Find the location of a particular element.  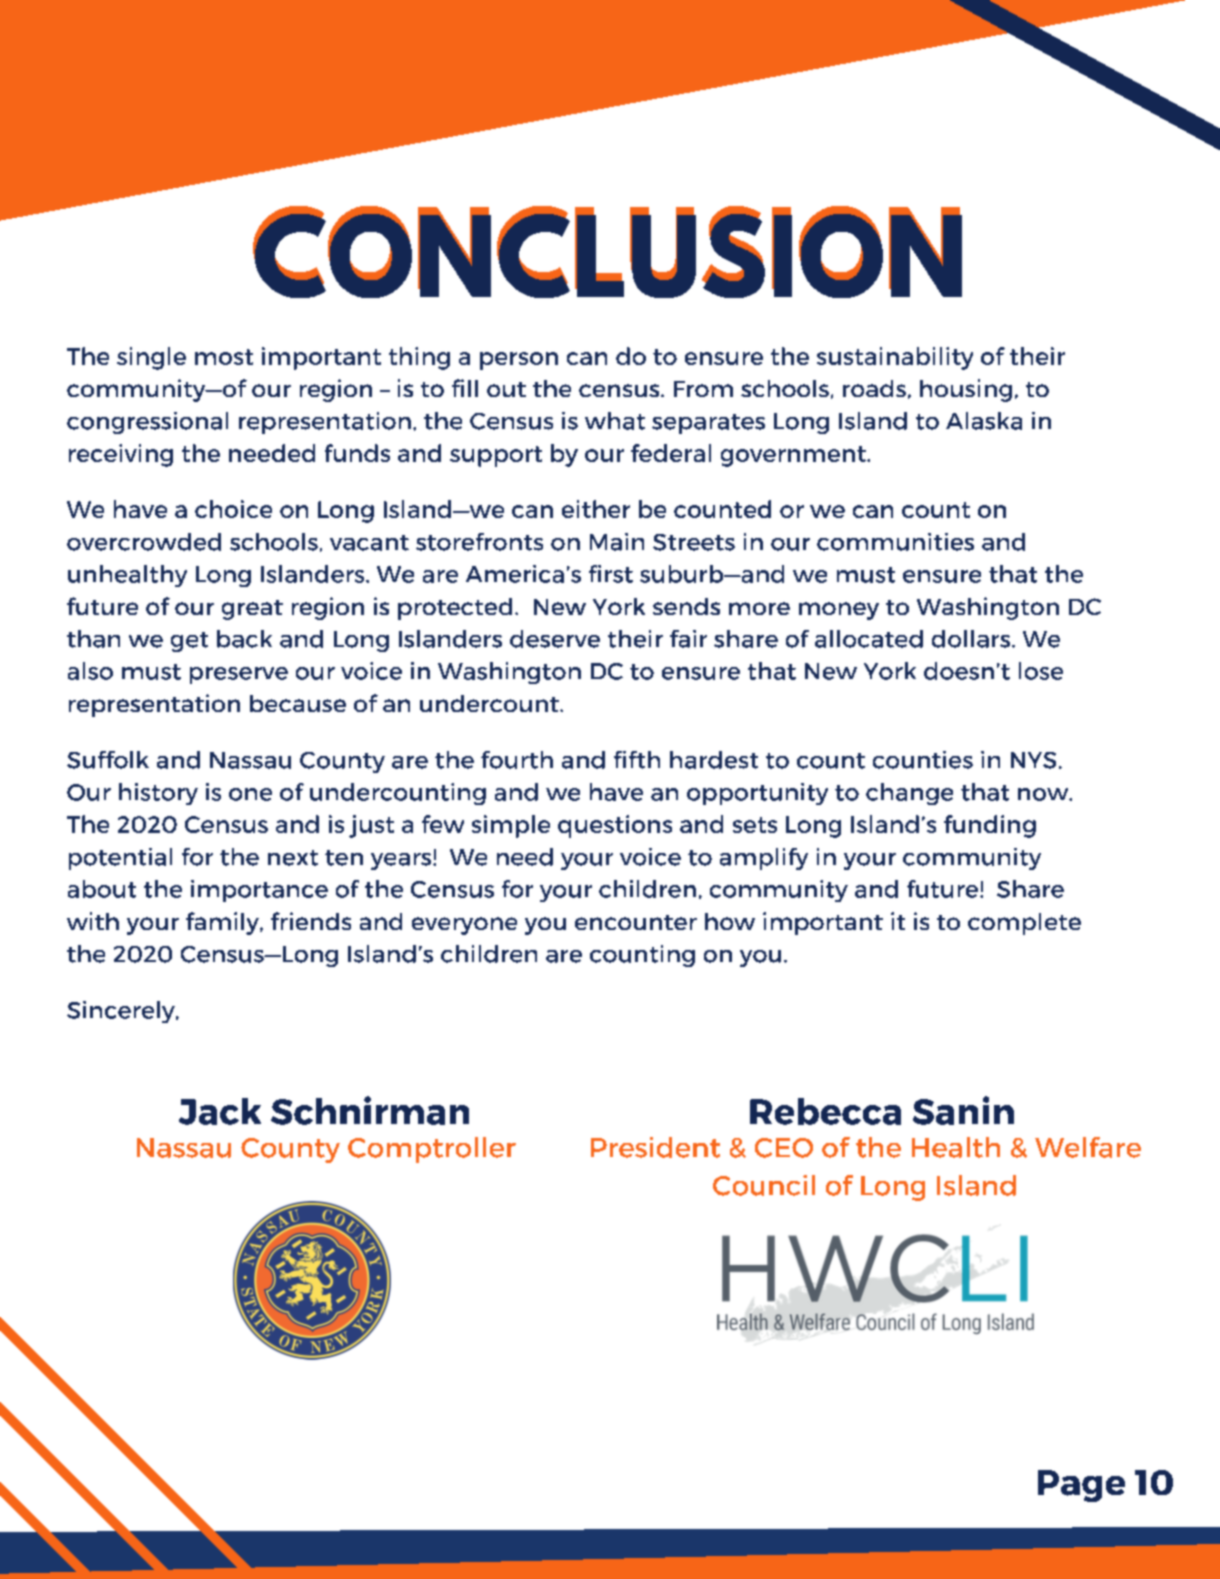

Page is located at coordinates (1081, 1486).
